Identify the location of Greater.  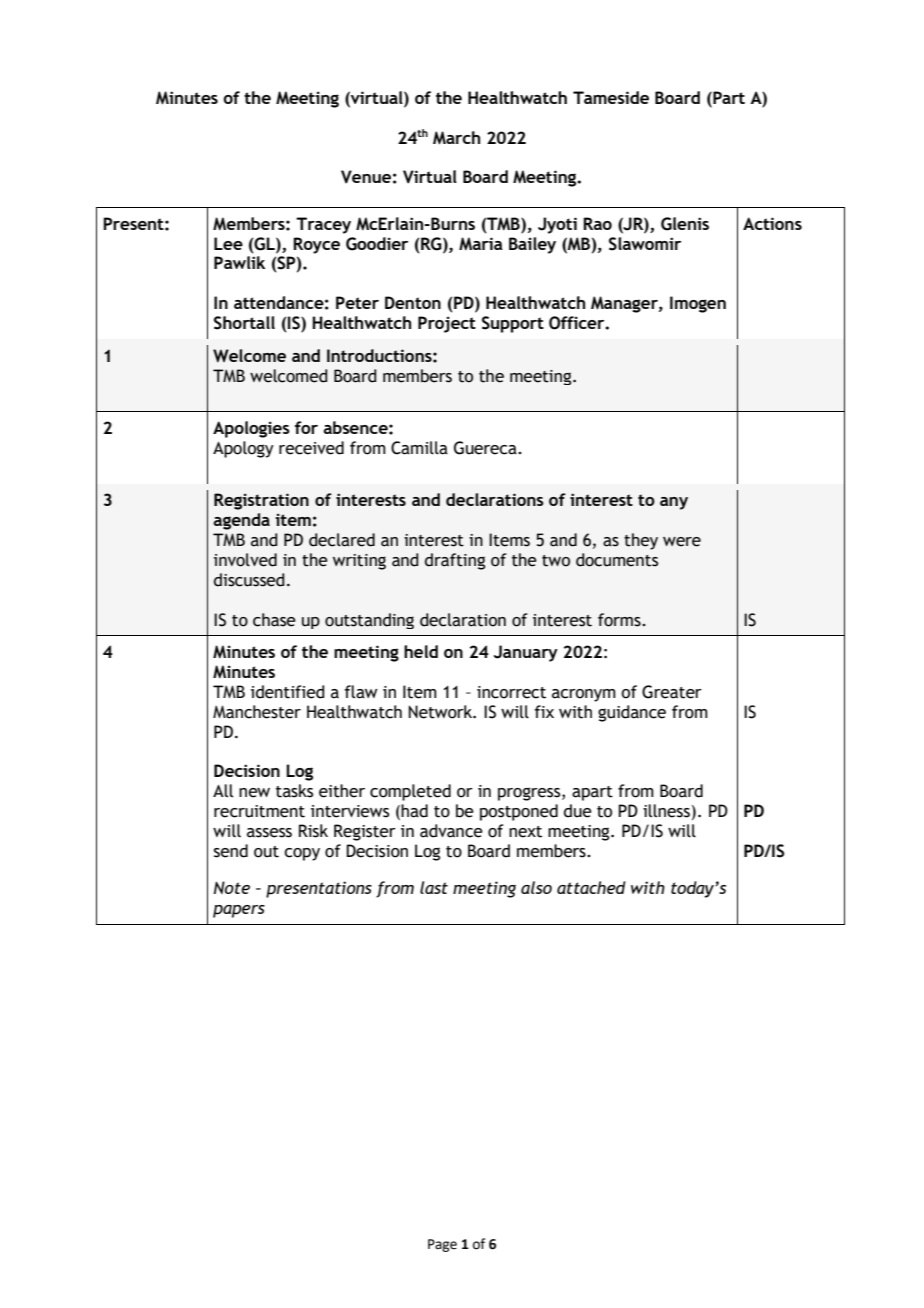
(672, 692).
